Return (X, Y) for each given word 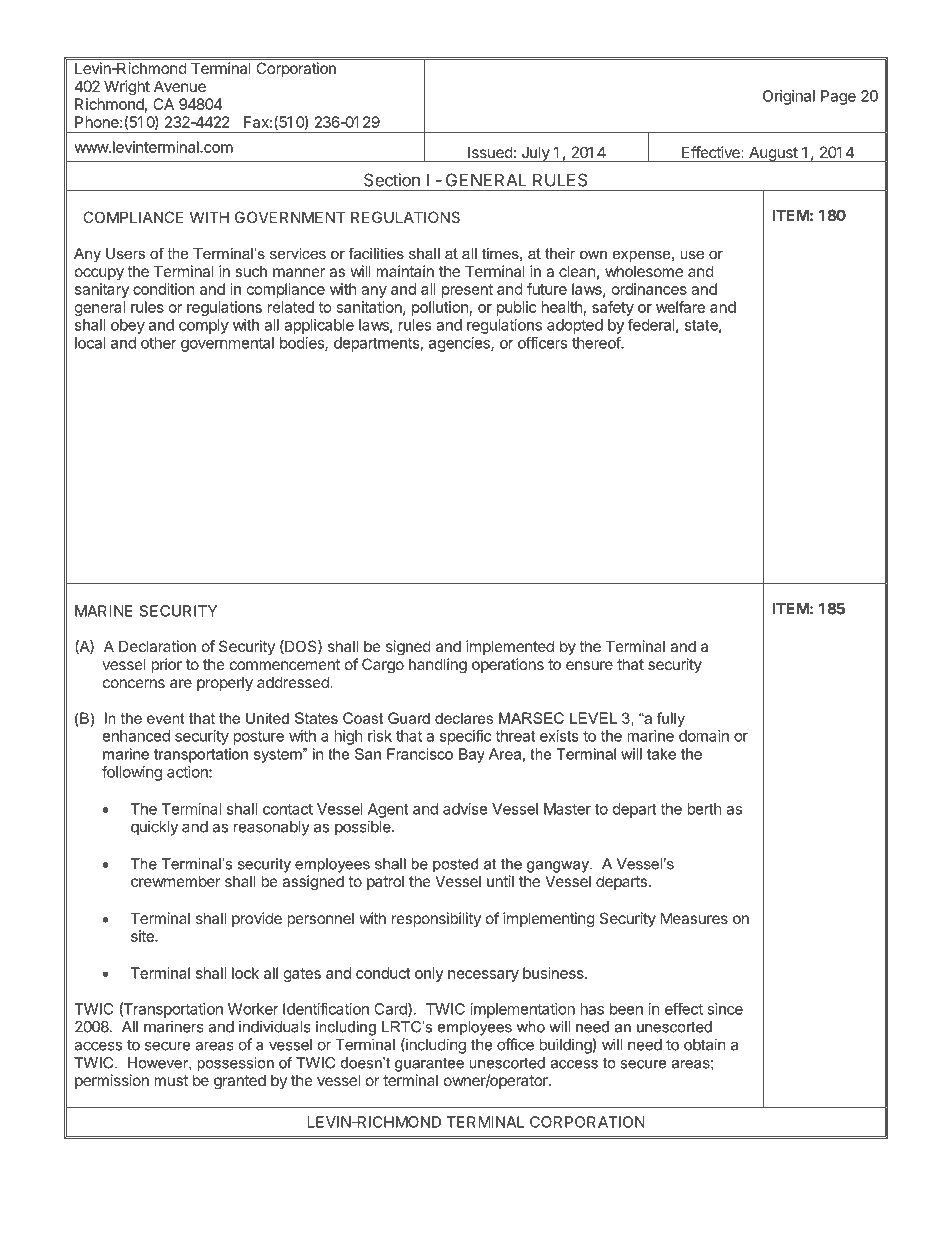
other (159, 343)
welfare (680, 307)
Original (789, 97)
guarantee (429, 1064)
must (171, 1080)
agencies (460, 344)
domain (704, 736)
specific (465, 737)
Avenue (180, 86)
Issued (490, 152)
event (166, 718)
